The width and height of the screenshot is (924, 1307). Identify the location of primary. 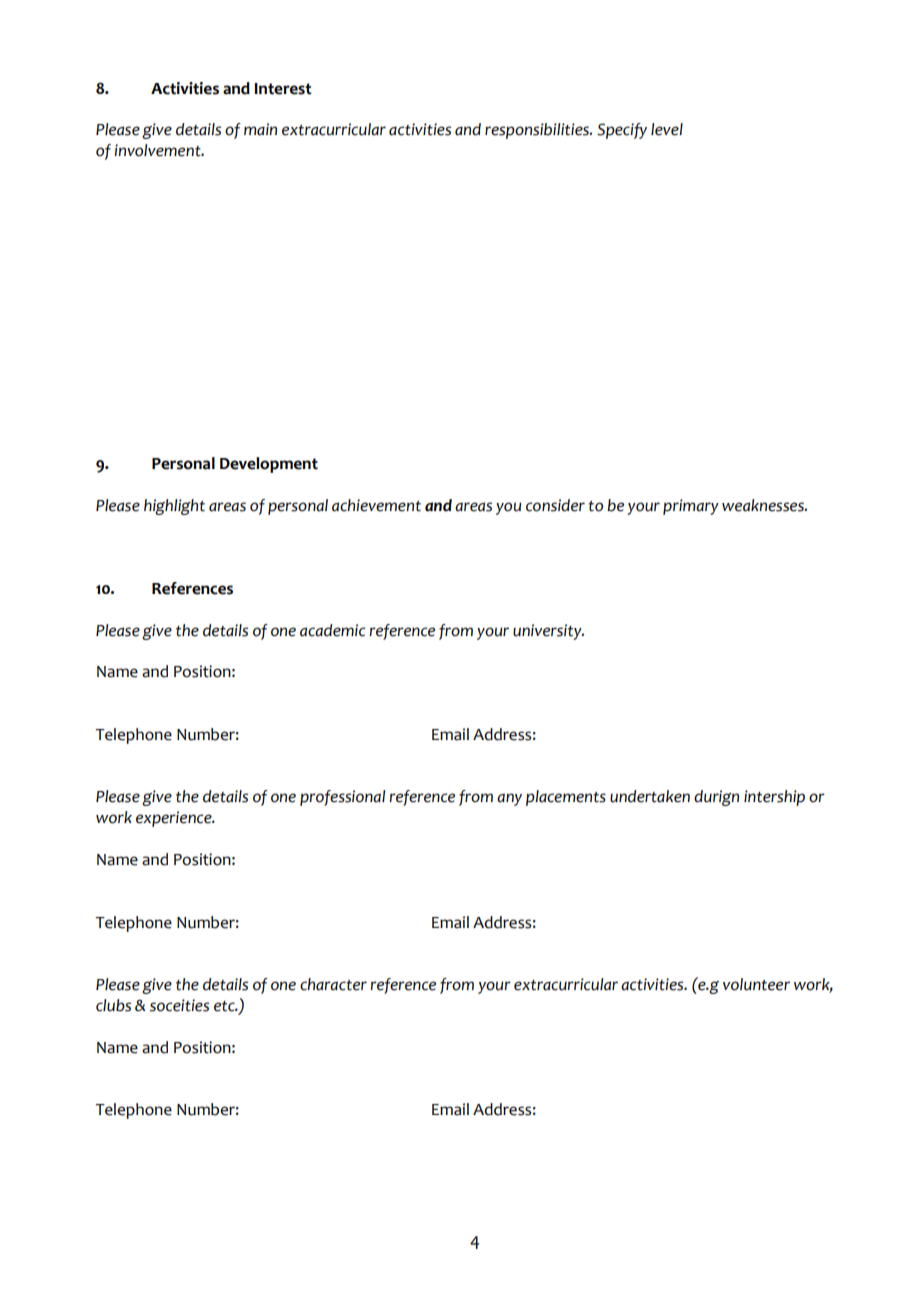
(691, 507).
